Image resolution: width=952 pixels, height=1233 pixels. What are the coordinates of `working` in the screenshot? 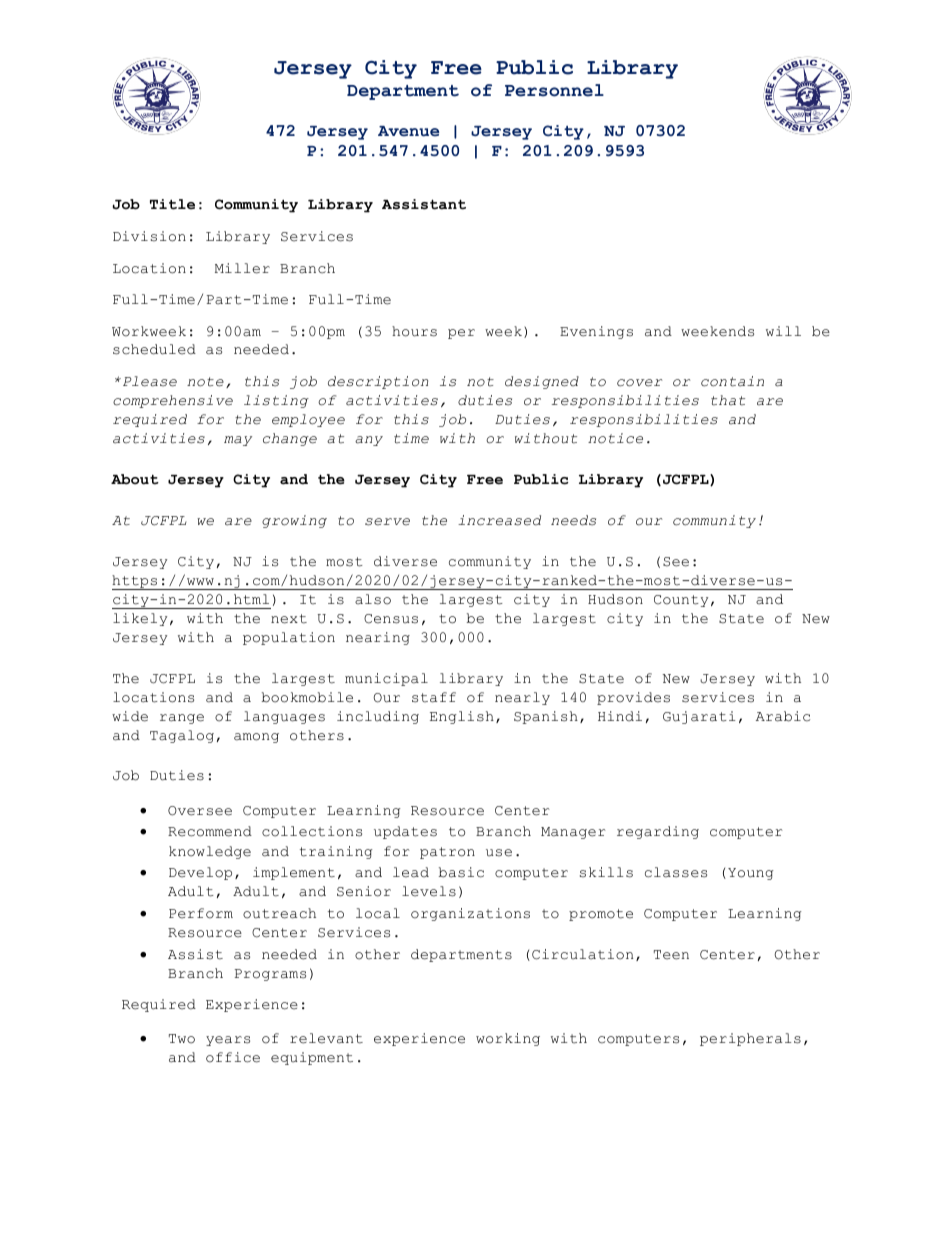 It's located at (508, 1039).
